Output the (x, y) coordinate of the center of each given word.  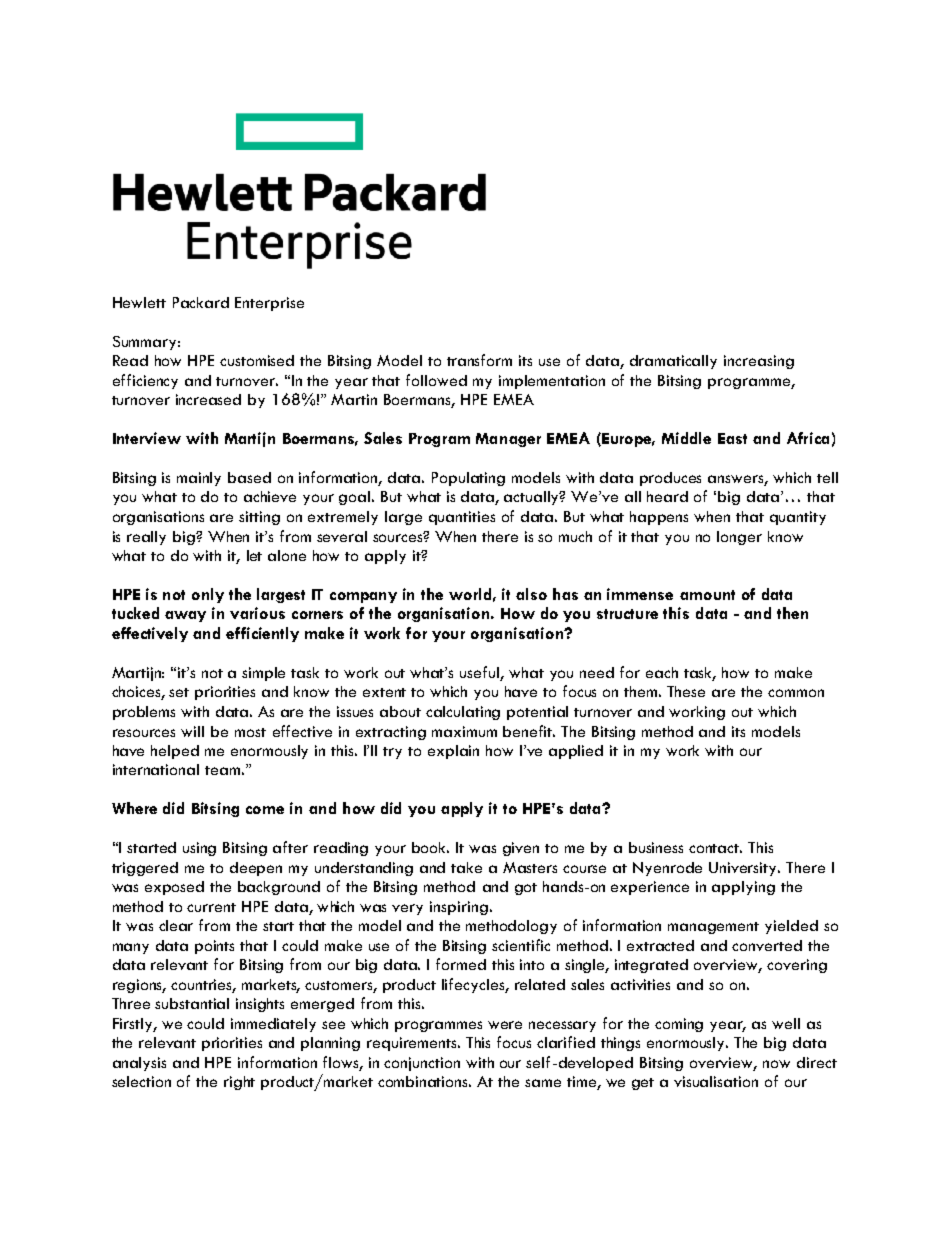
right (239, 1083)
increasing (759, 362)
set (179, 692)
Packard (201, 302)
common (796, 693)
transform (479, 360)
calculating (463, 713)
